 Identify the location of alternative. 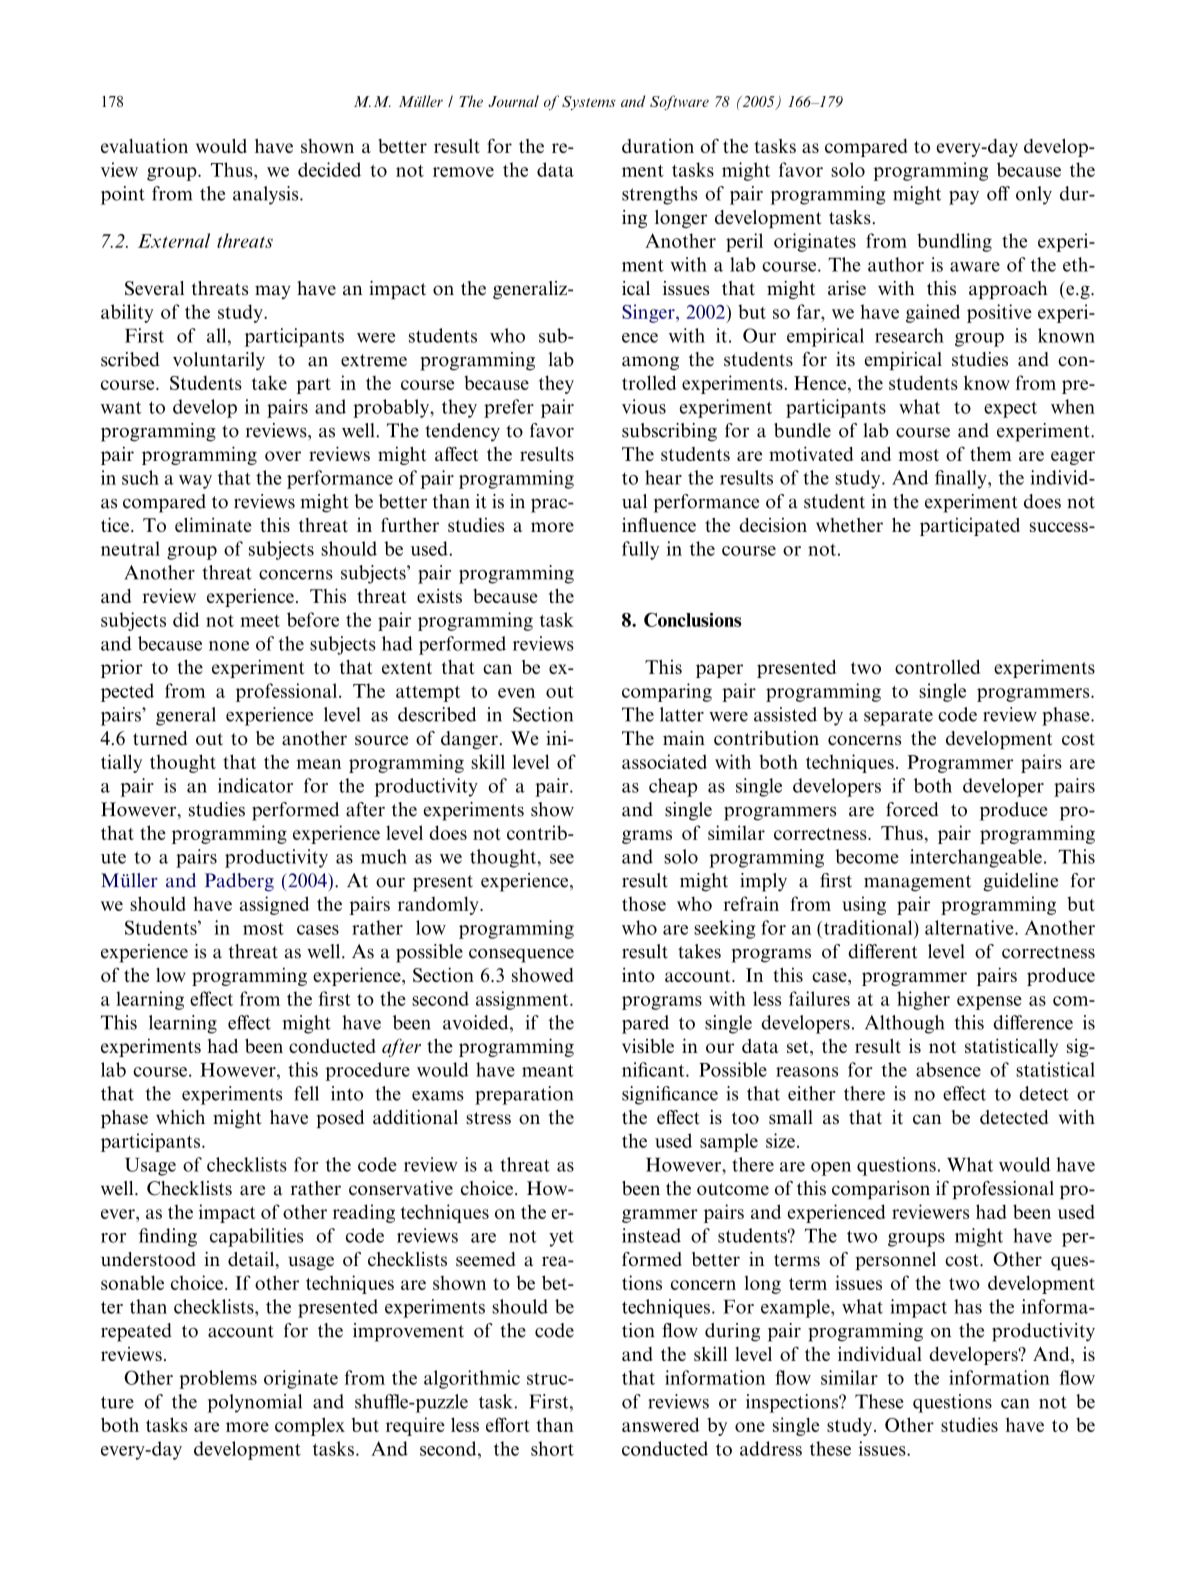
(970, 927).
